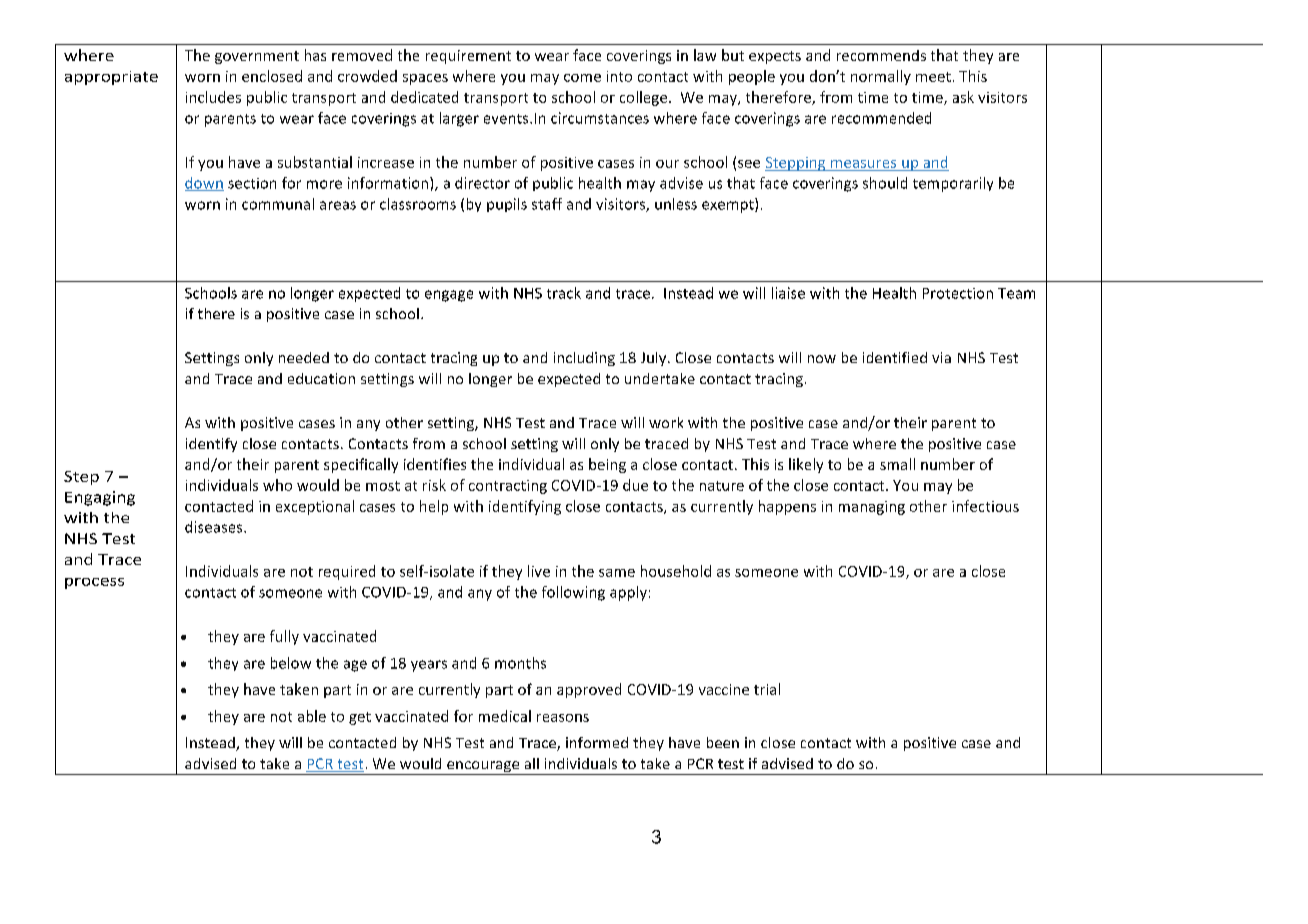 The image size is (1308, 924). What do you see at coordinates (723, 742) in the screenshot?
I see `been` at bounding box center [723, 742].
